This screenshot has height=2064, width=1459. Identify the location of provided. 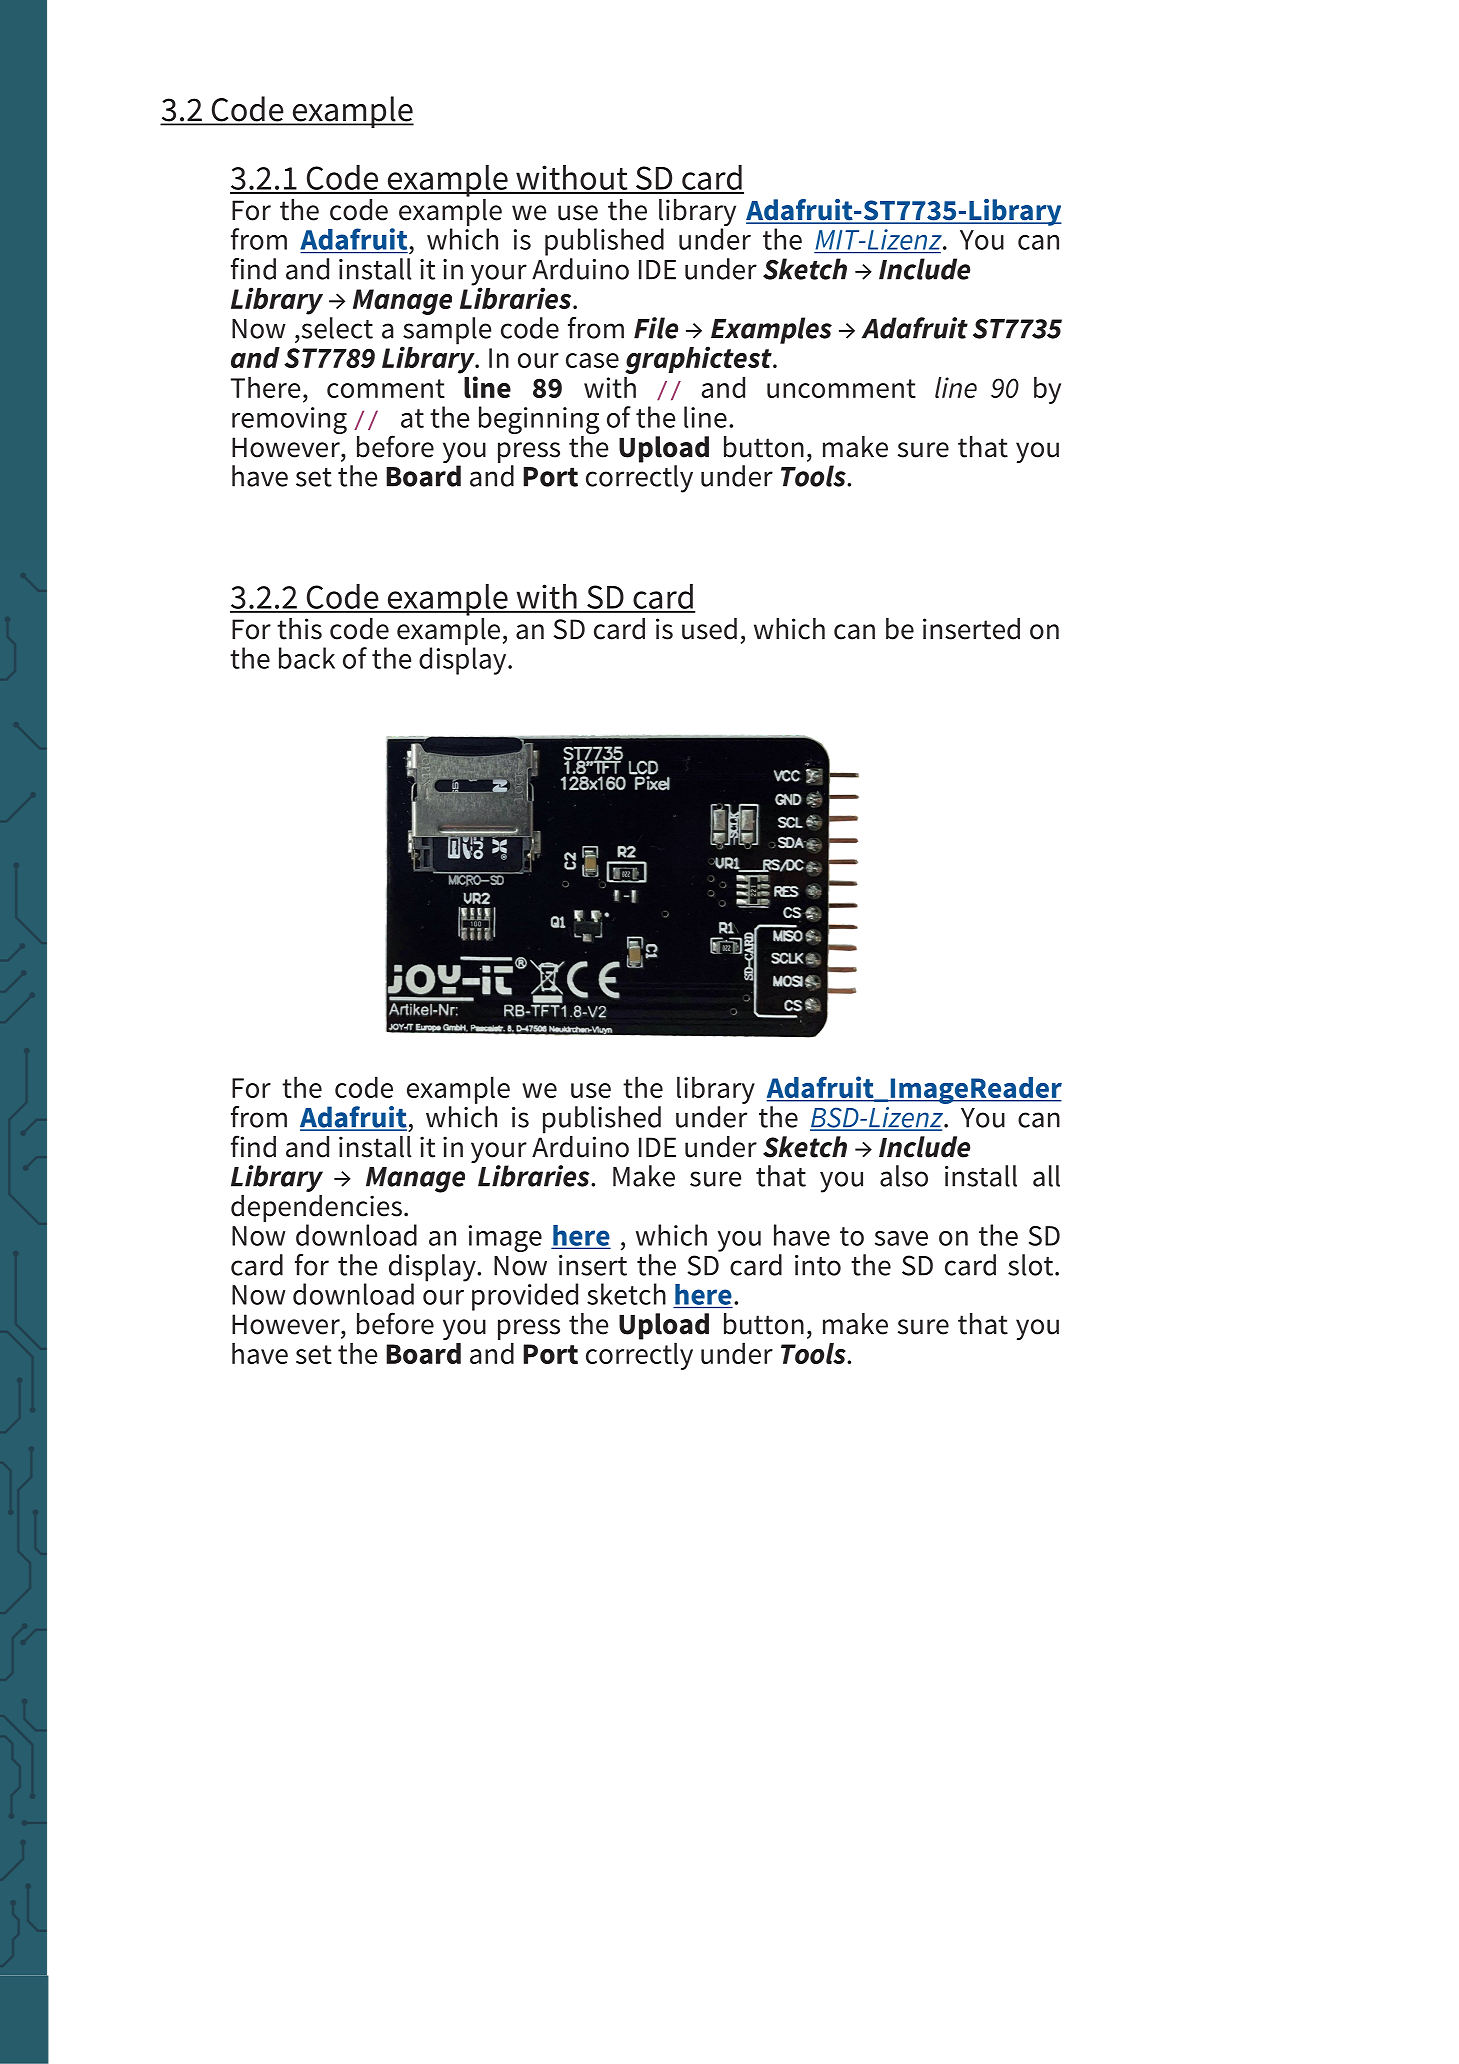
(525, 1297).
